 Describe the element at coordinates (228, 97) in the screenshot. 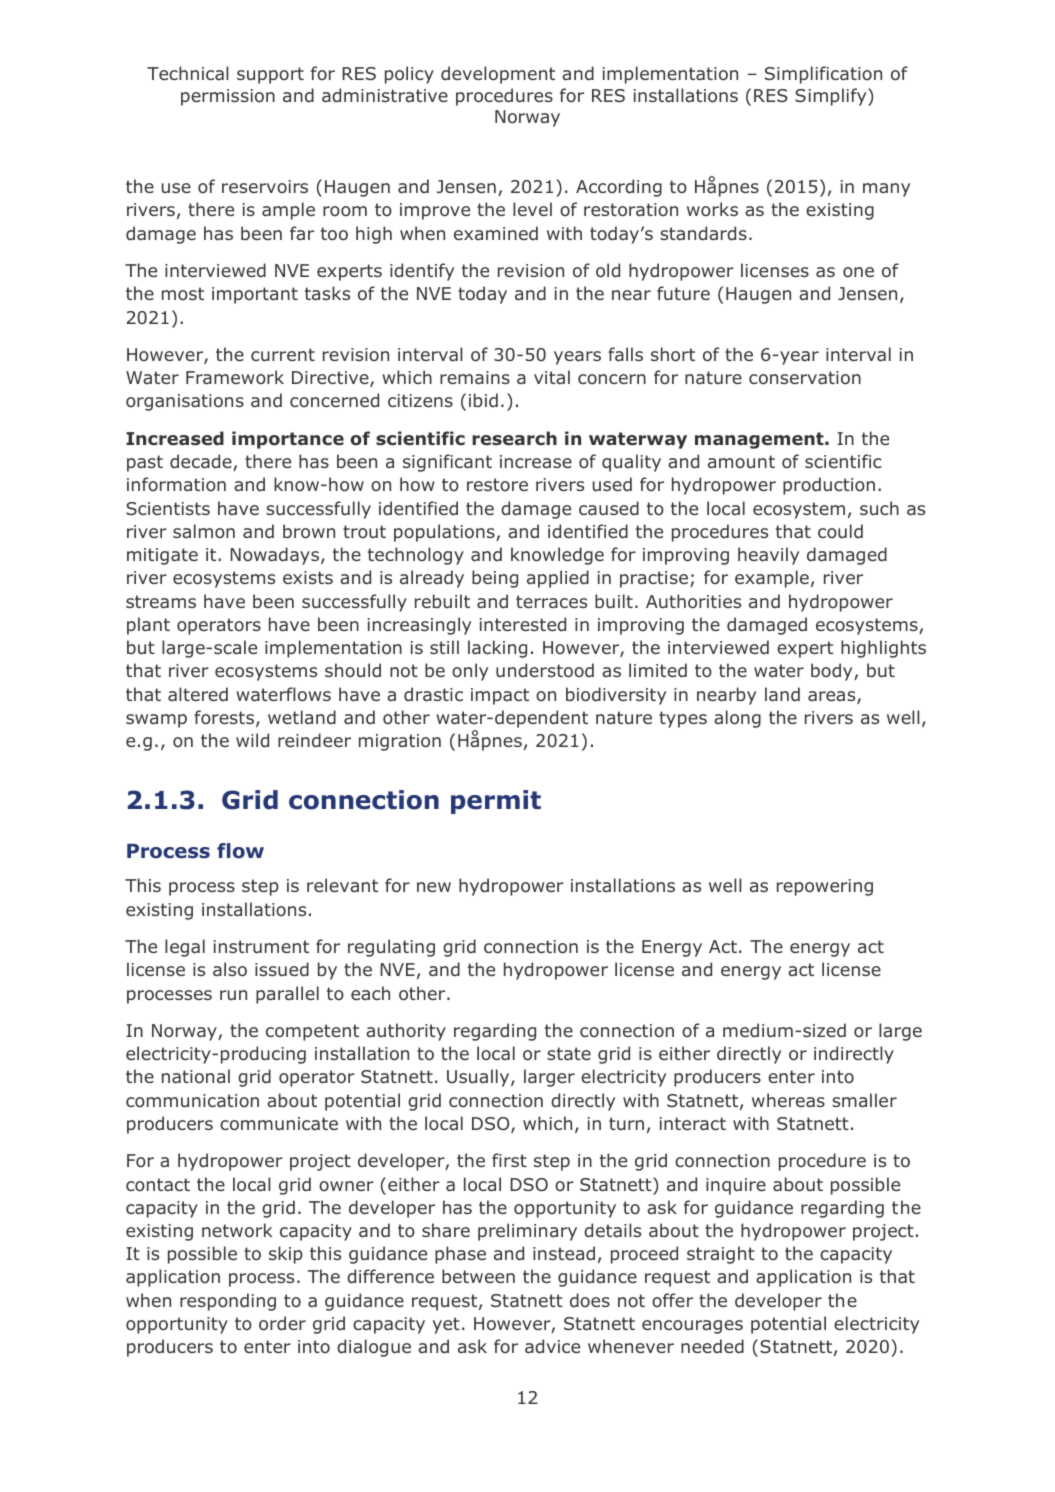

I see `permission` at that location.
